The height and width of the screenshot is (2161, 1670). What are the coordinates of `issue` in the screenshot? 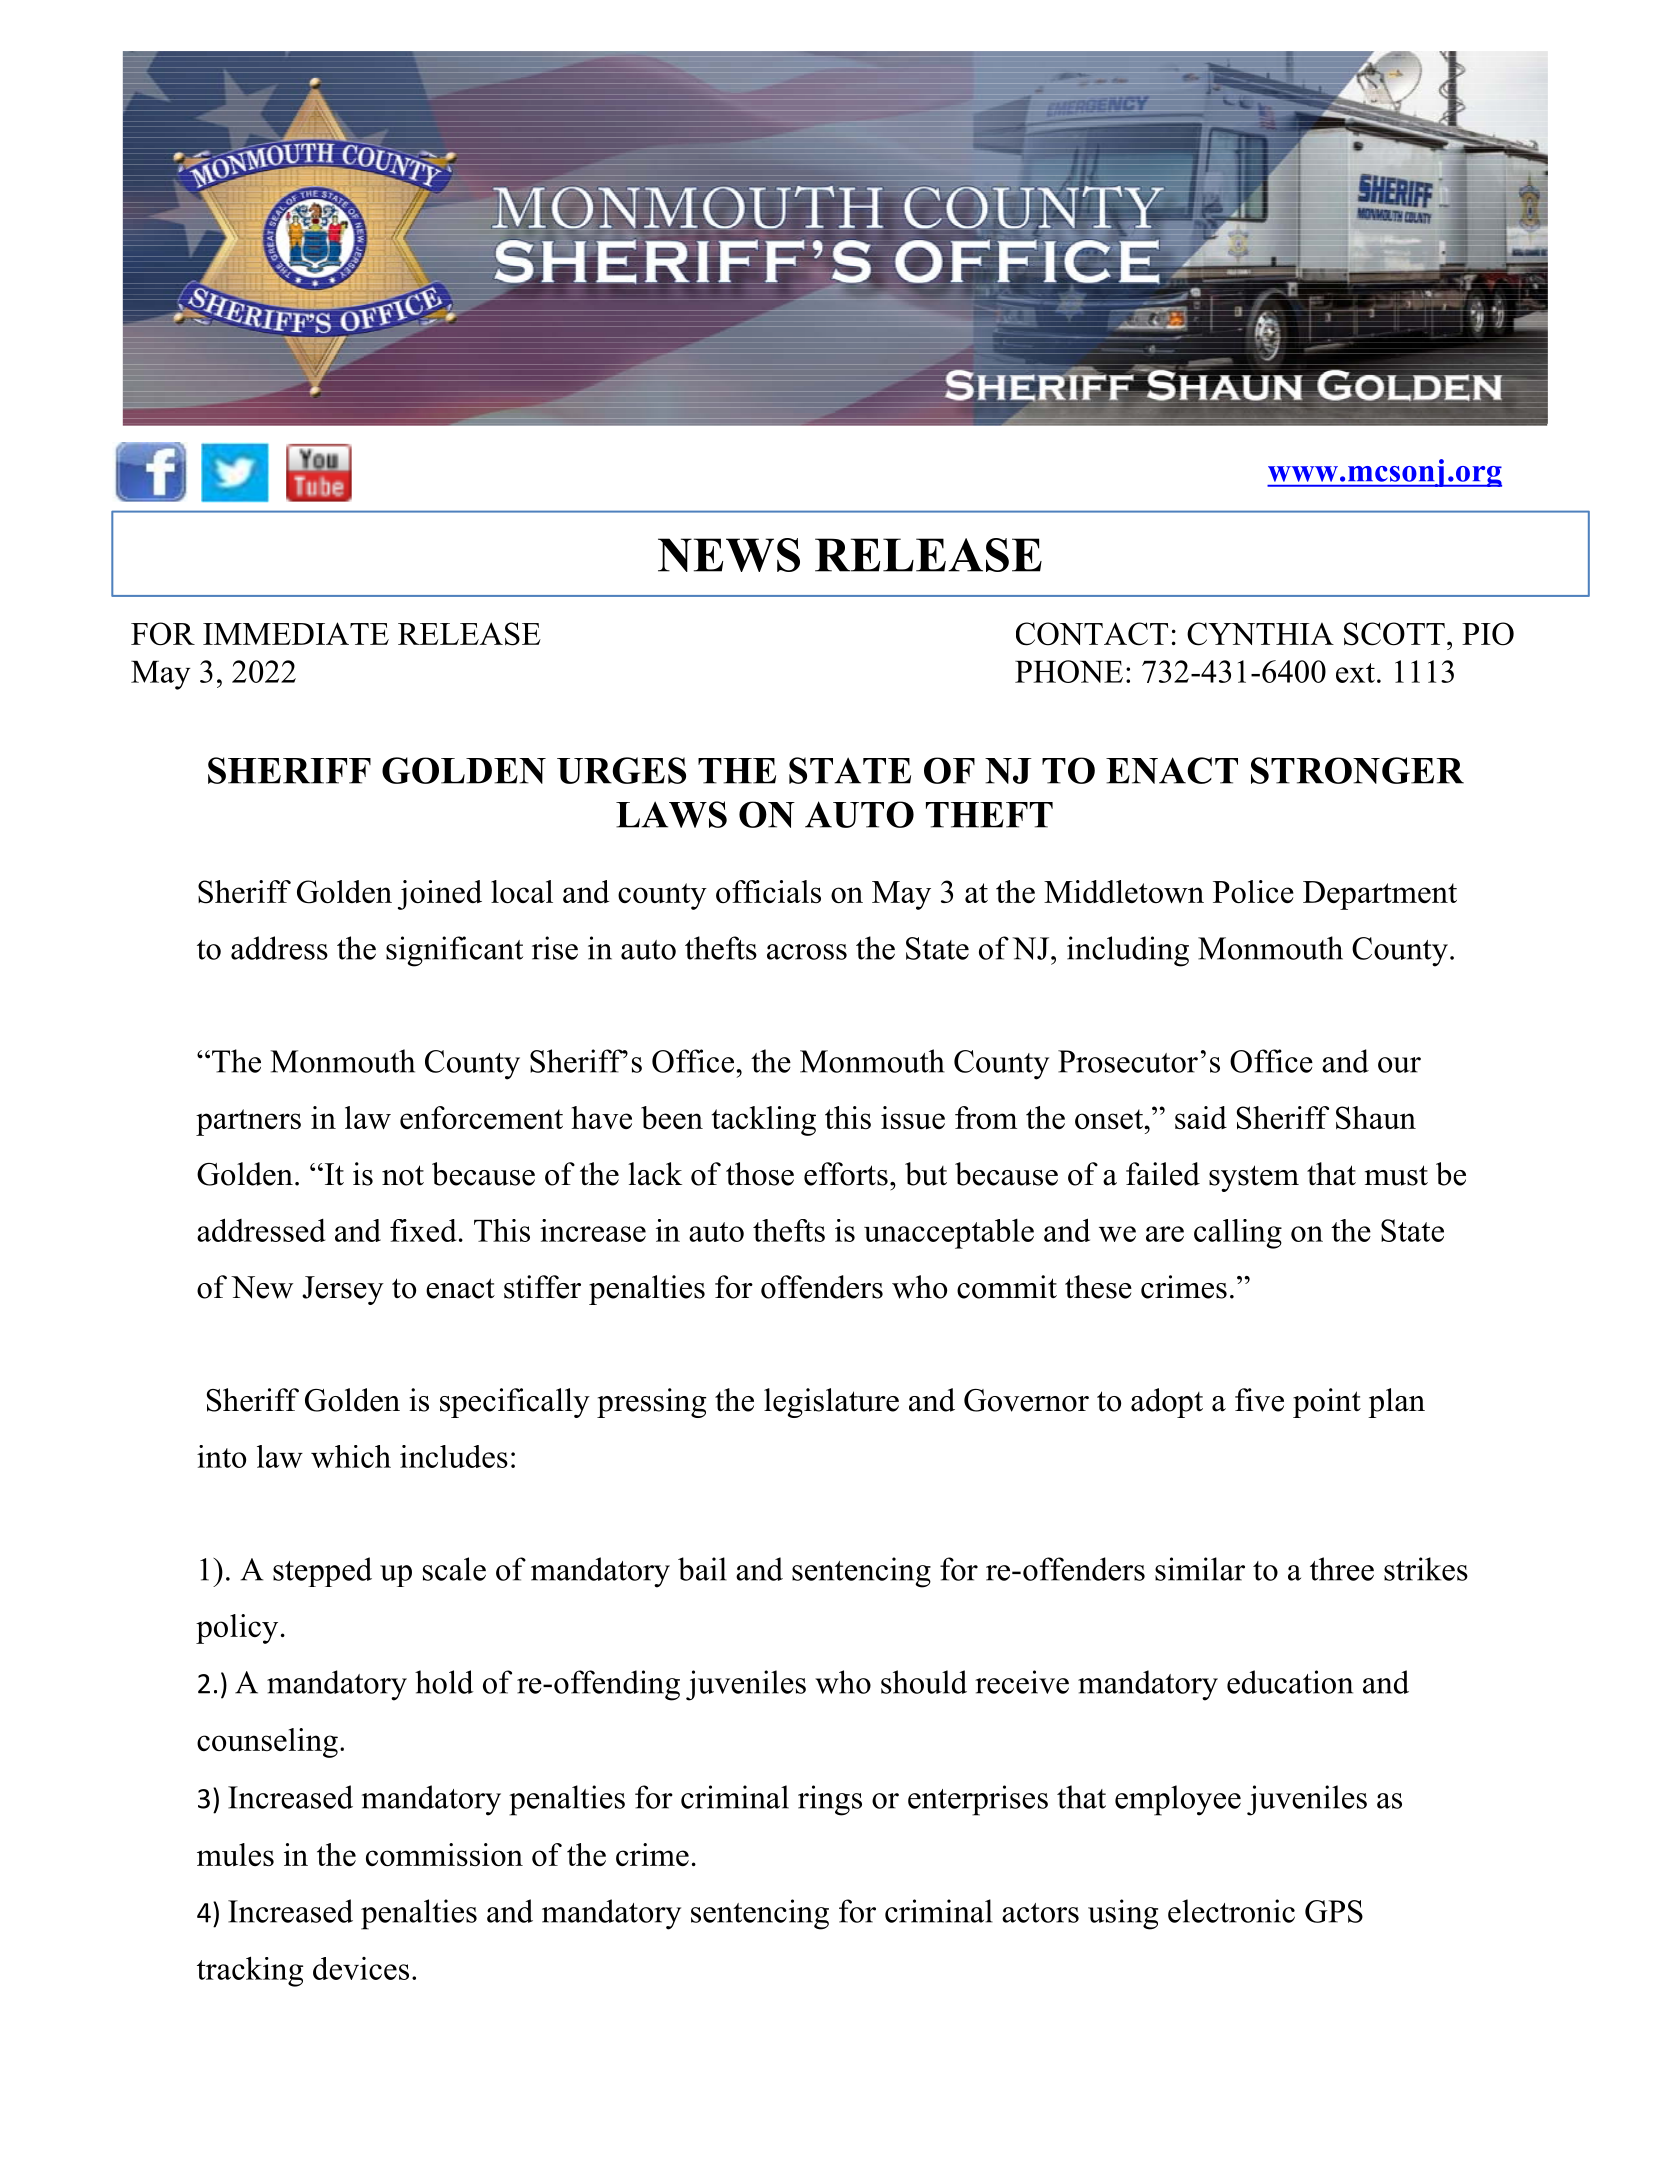 It's located at (913, 1117).
